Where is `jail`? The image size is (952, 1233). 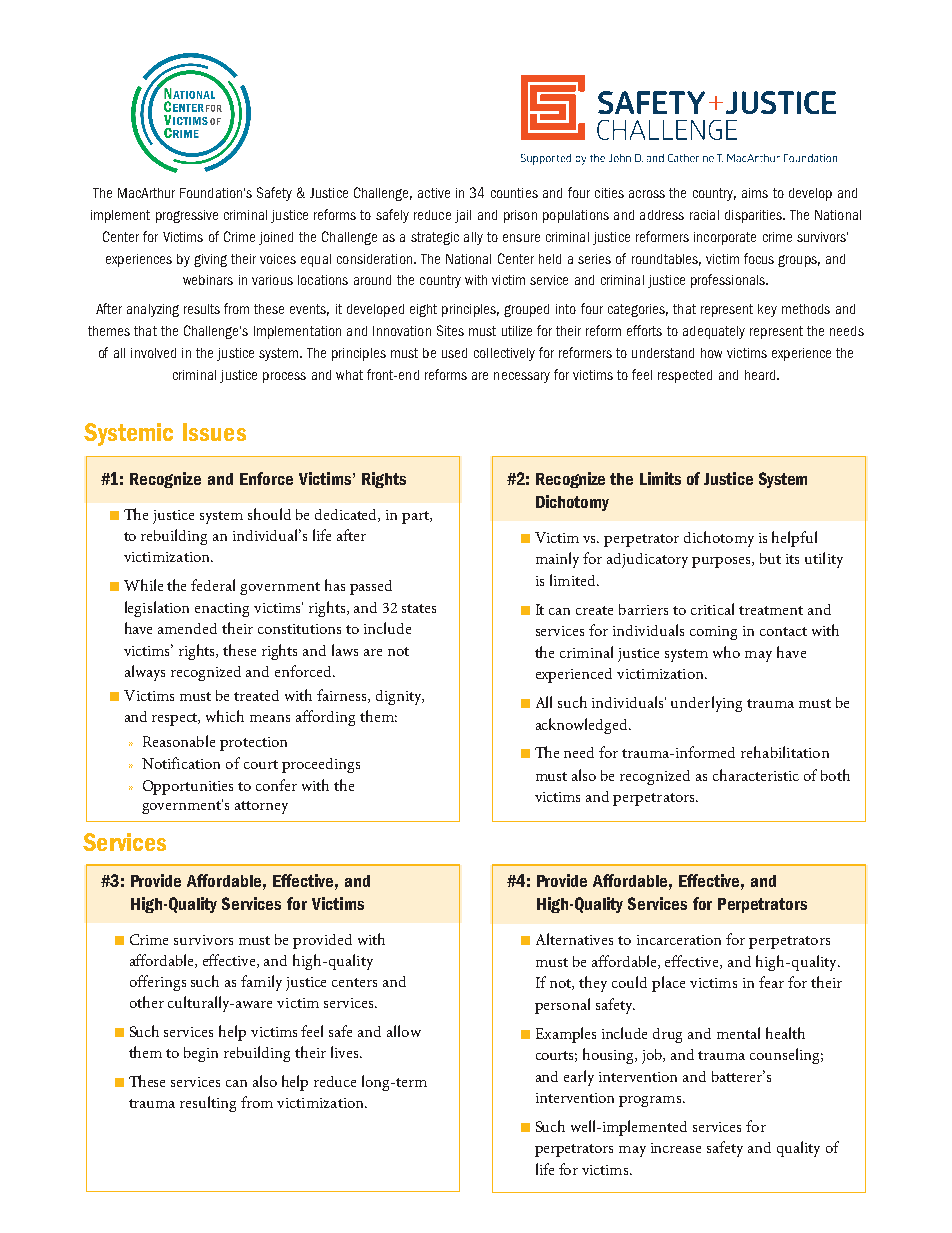
jail is located at coordinates (463, 216).
